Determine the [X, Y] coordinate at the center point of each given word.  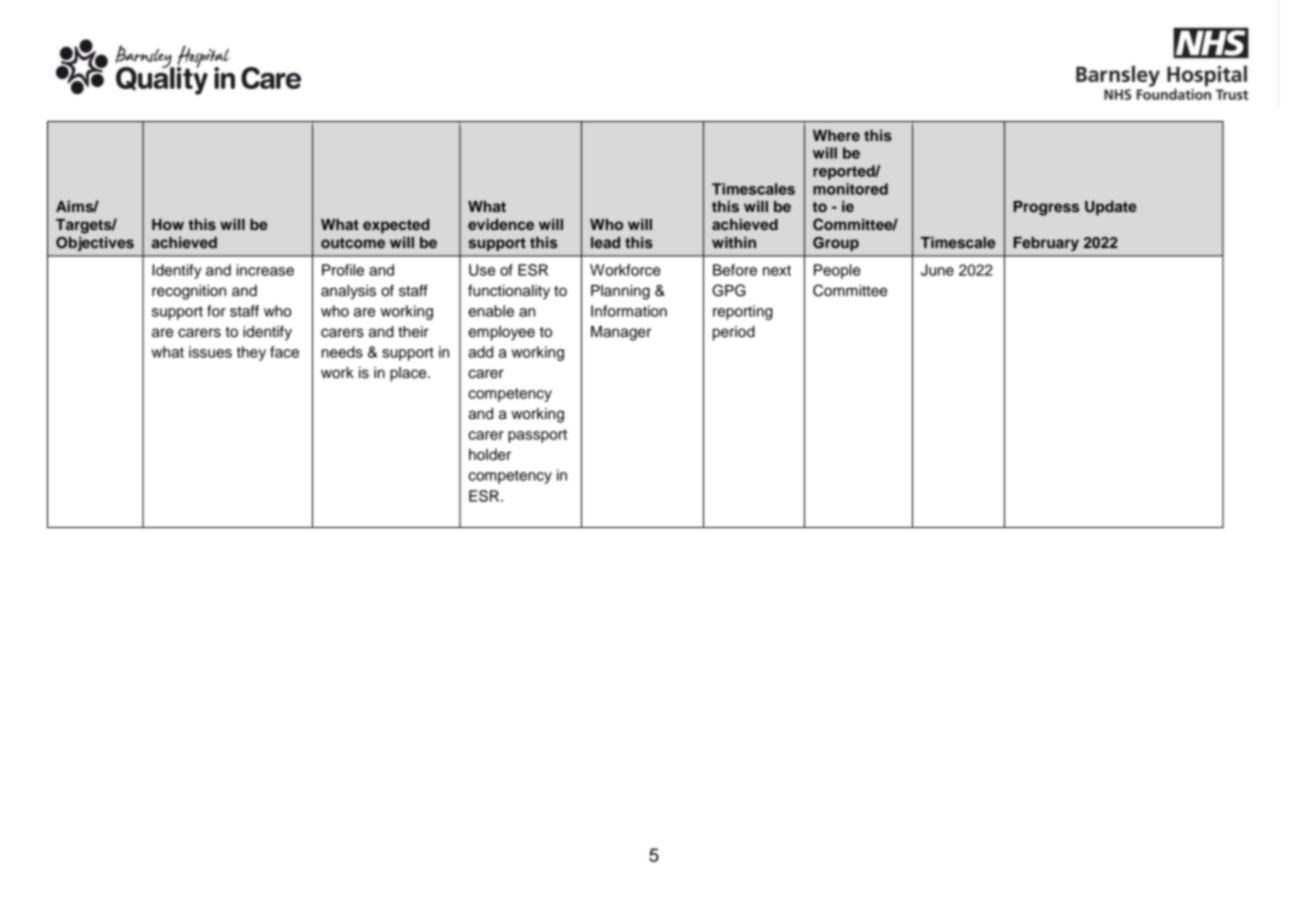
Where [836, 135]
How [168, 224]
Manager [621, 333]
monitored [850, 189]
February [1046, 244]
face [284, 352]
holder [490, 455]
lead [605, 242]
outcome [353, 243]
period [734, 333]
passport [537, 436]
